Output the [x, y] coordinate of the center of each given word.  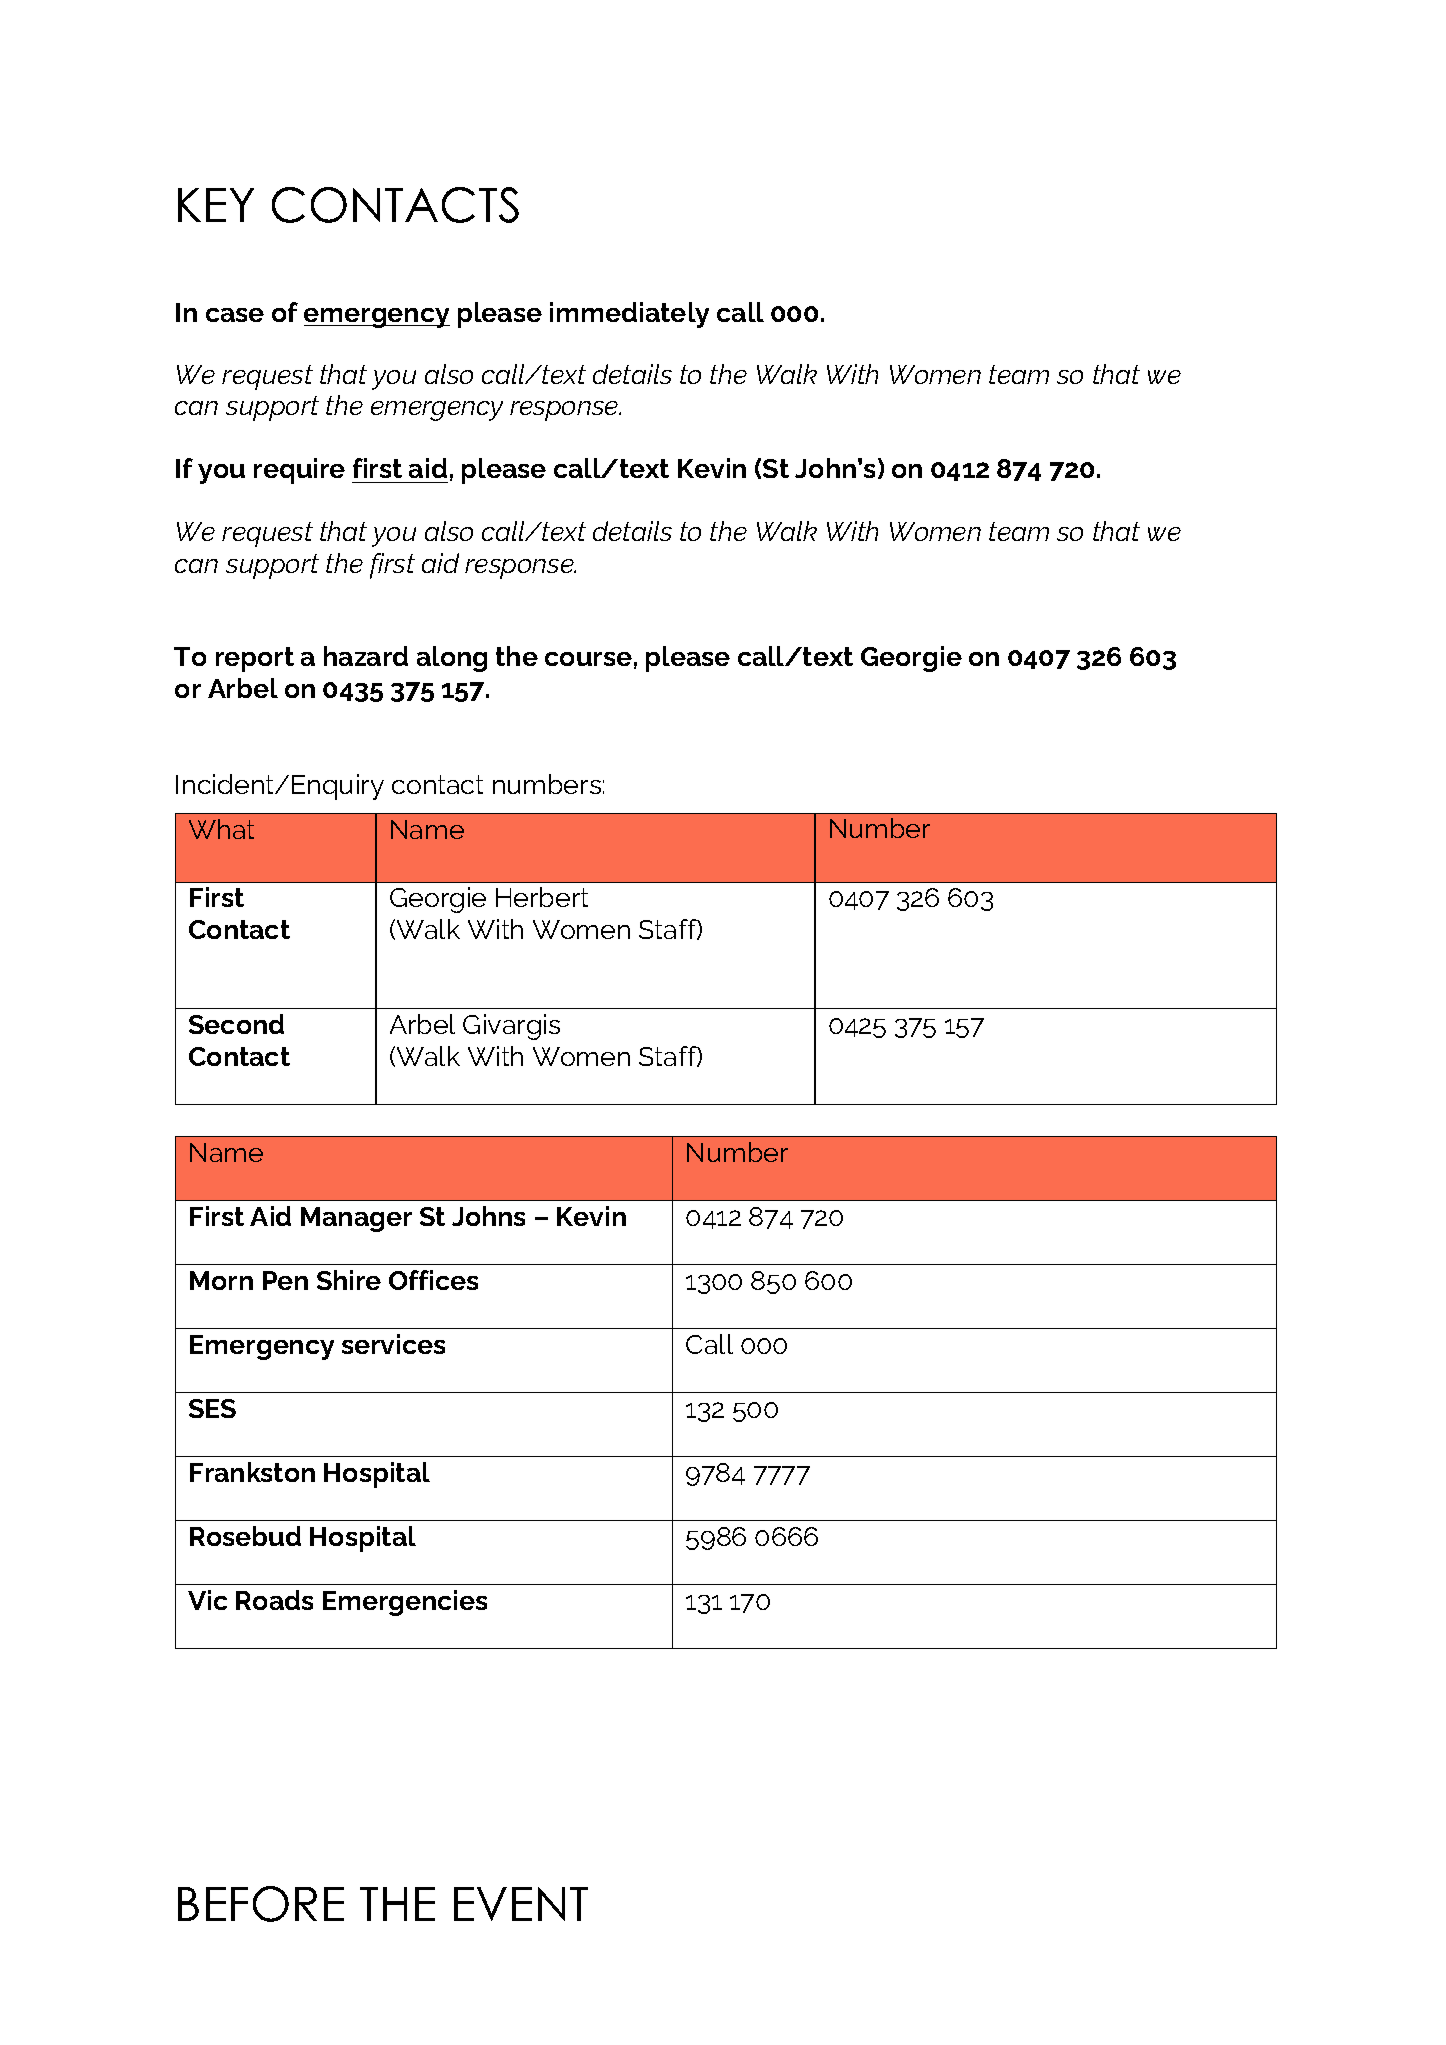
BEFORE [261, 1904]
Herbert [542, 897]
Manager [356, 1219]
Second [236, 1024]
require [299, 471]
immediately [629, 315]
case [235, 315]
